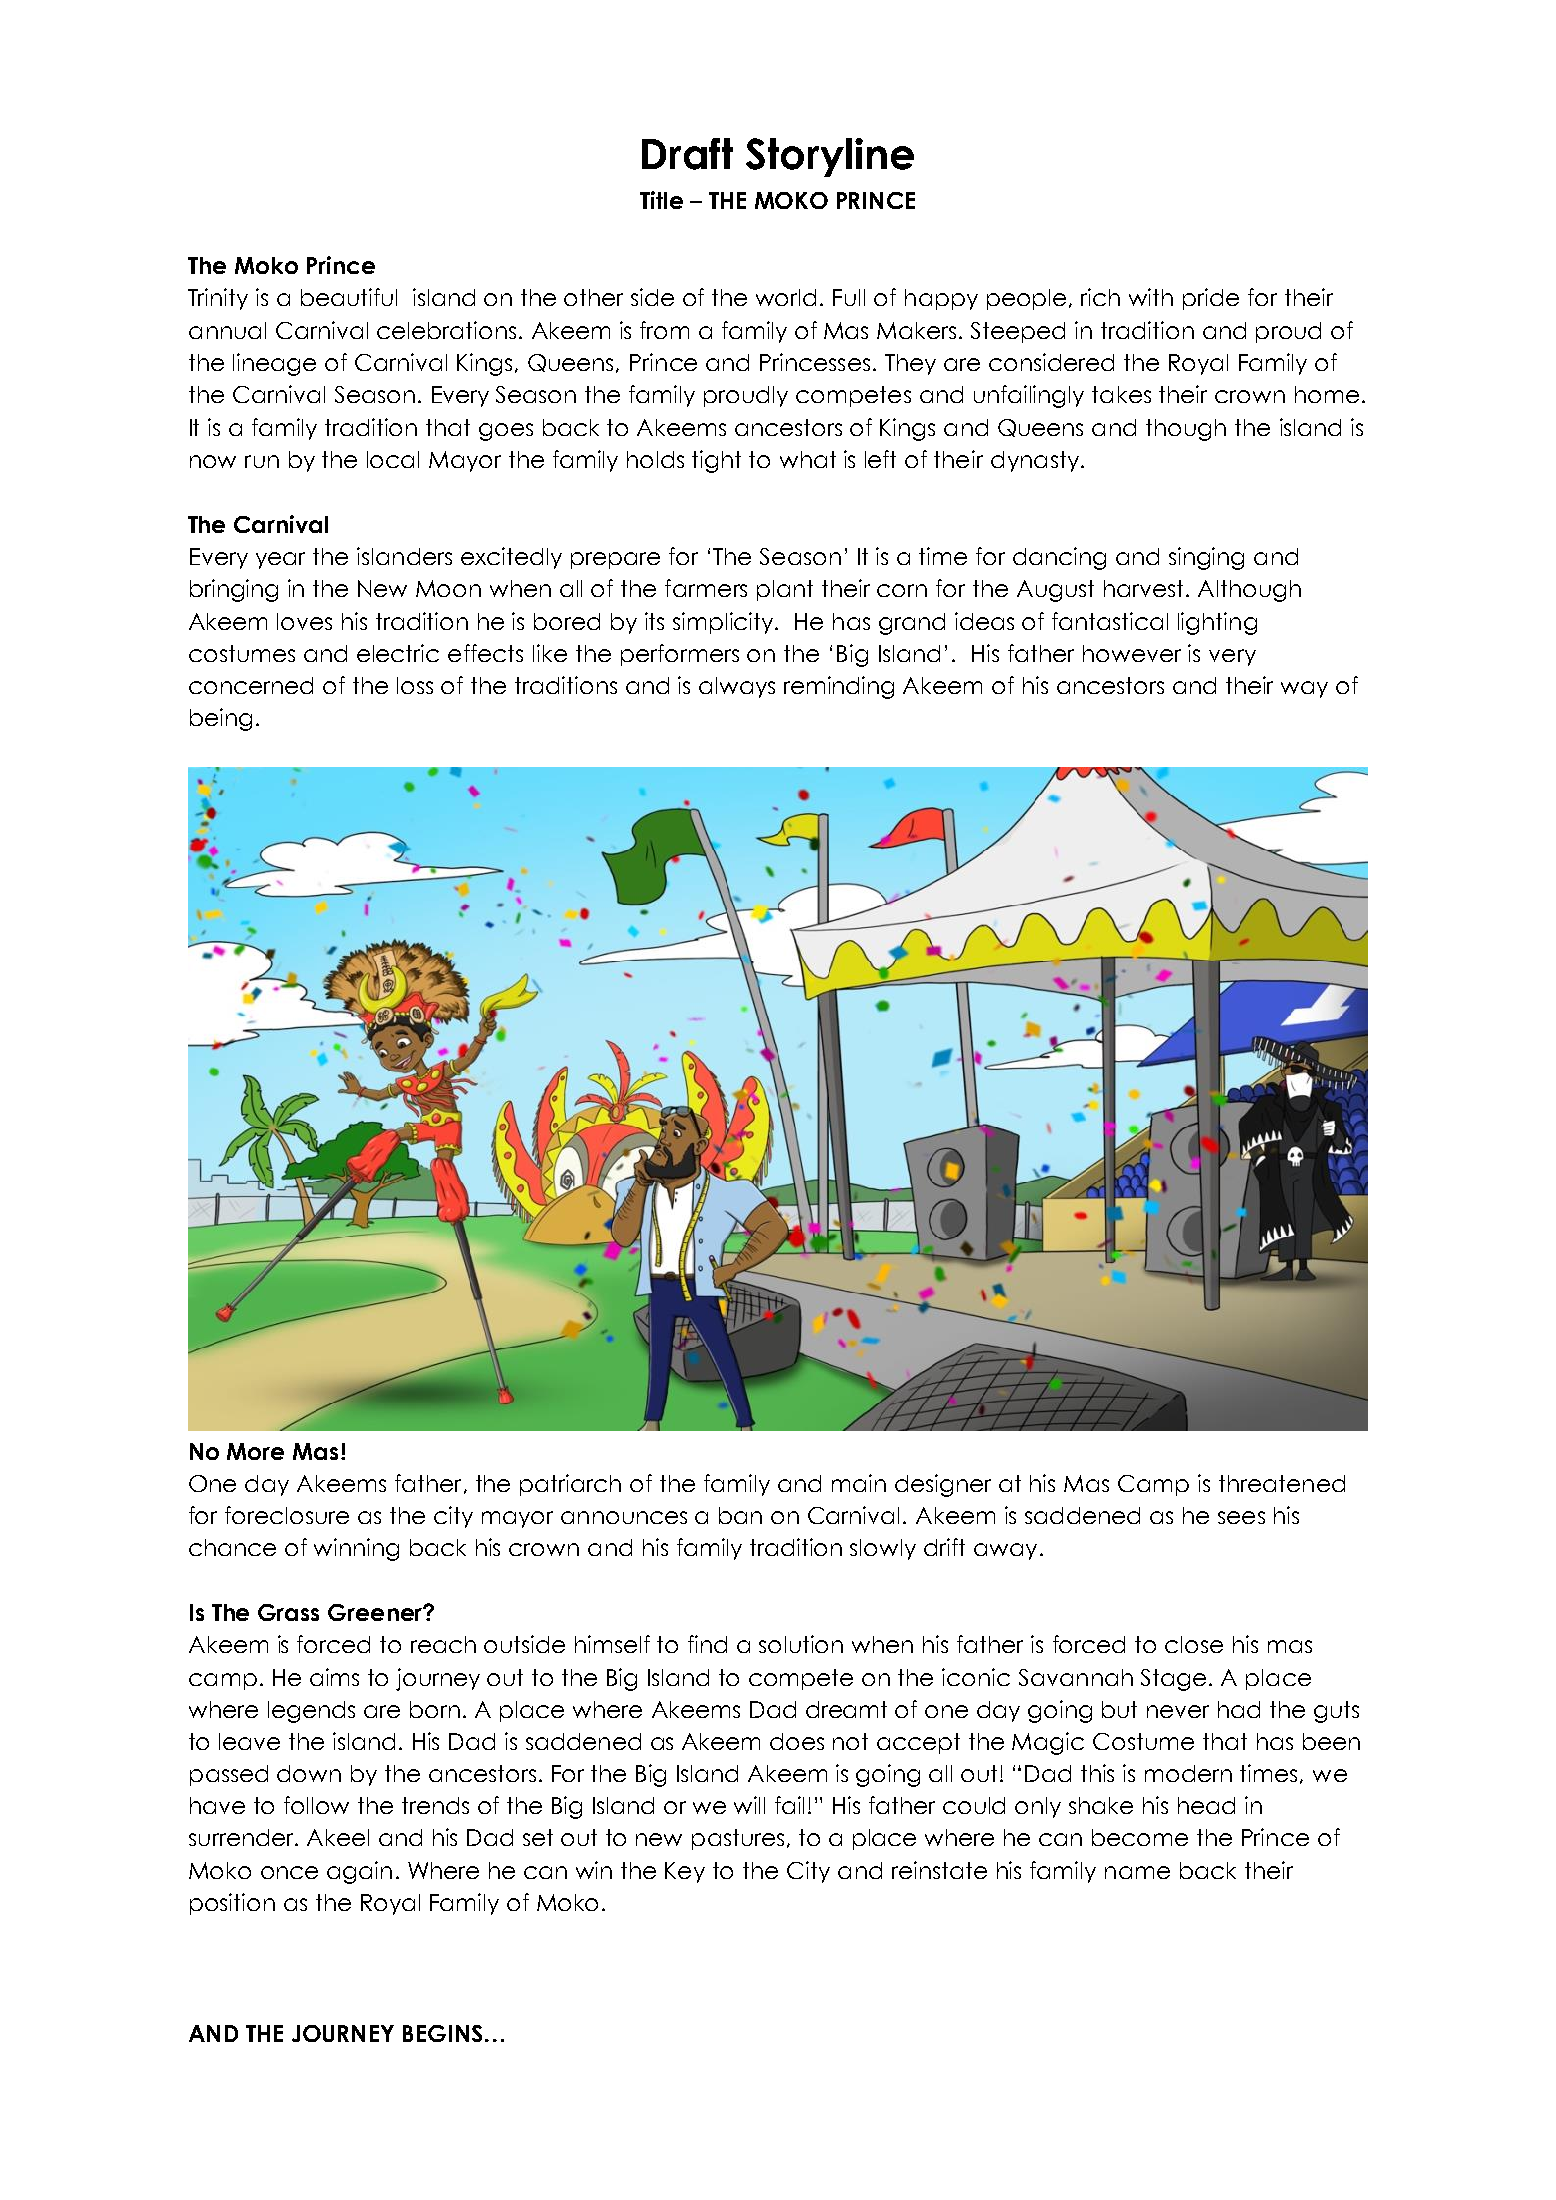  I want to click on Key, so click(685, 1872).
